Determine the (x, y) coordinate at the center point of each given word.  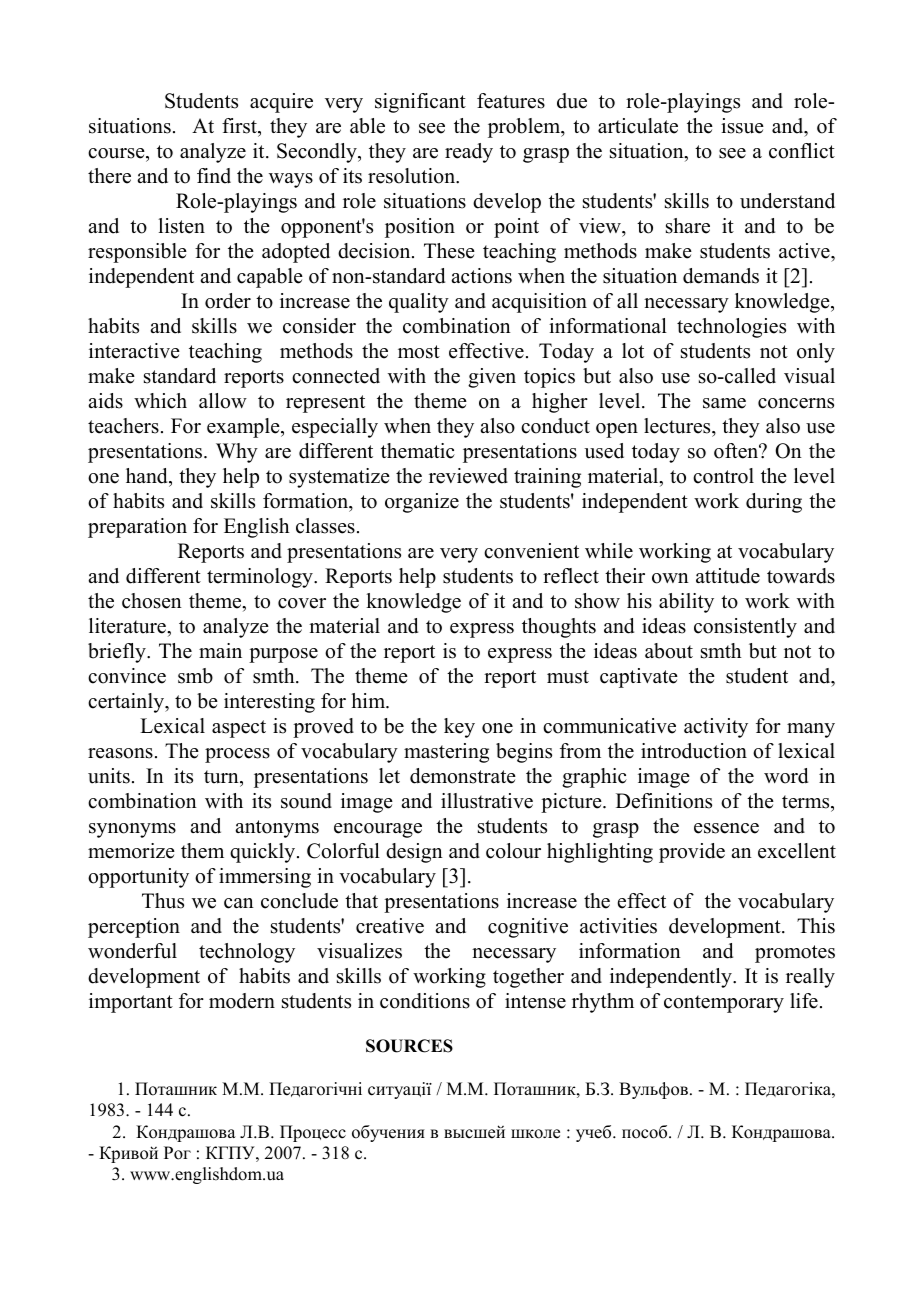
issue (742, 126)
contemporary (724, 1004)
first (240, 126)
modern (242, 1001)
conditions (425, 1001)
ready (469, 153)
